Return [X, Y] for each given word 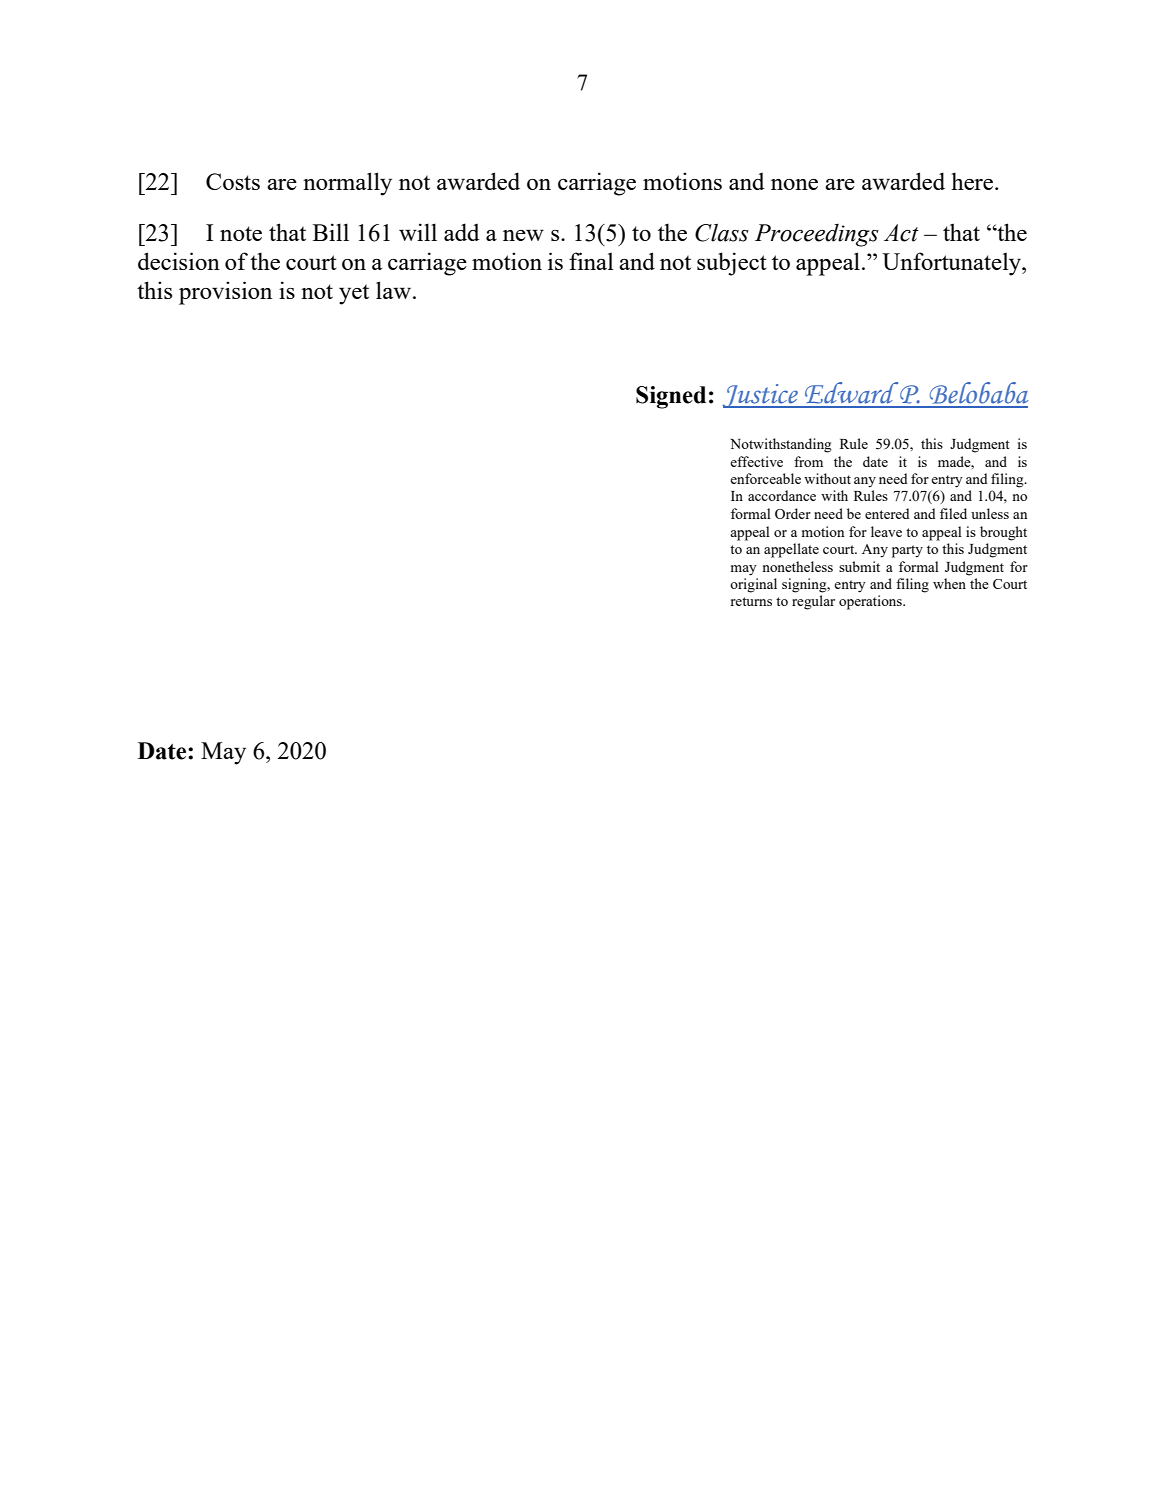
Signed [671, 397]
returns [751, 601]
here [973, 181]
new [523, 235]
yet [354, 294]
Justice [761, 396]
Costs [233, 181]
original [753, 585]
